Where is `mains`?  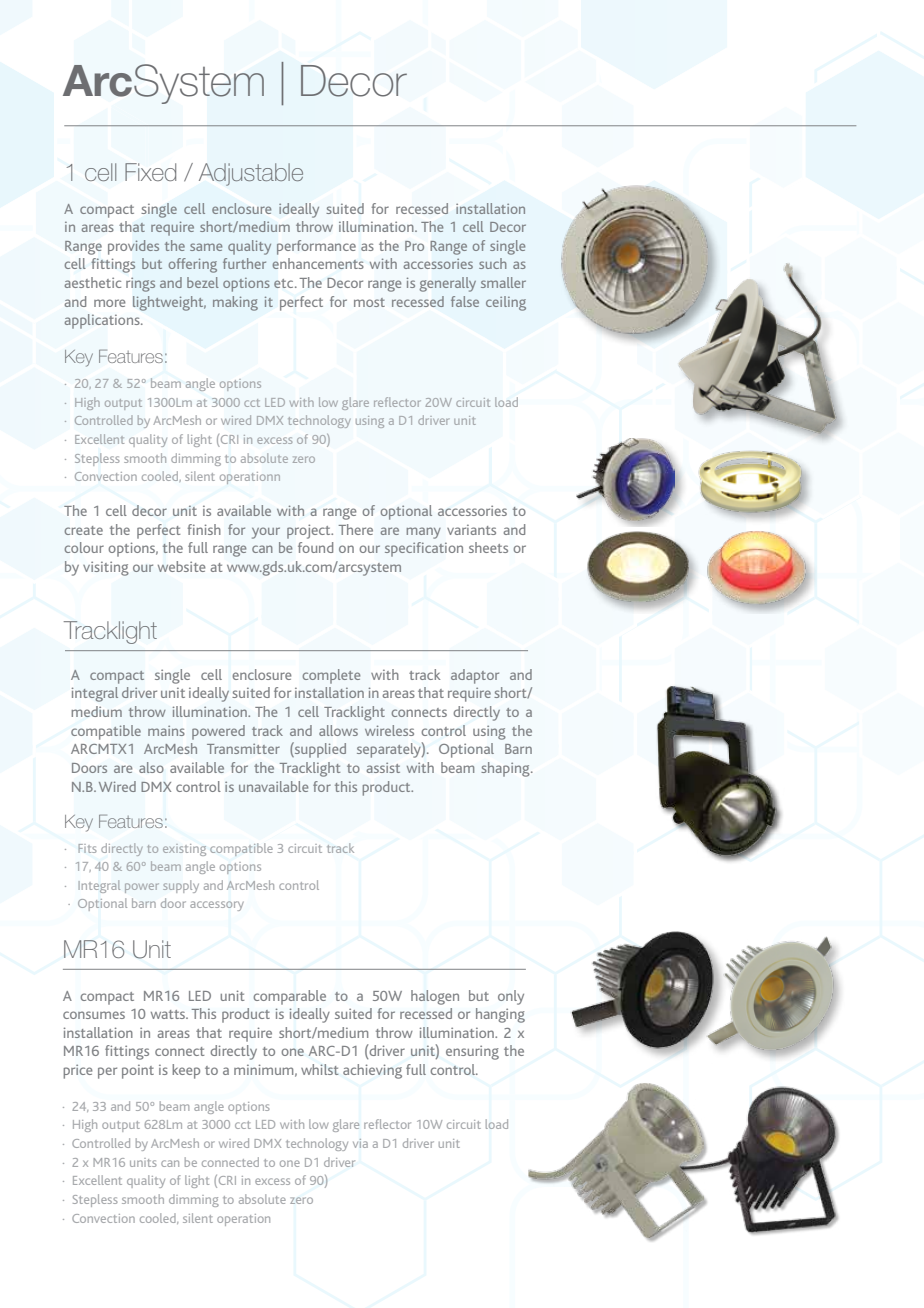
mains is located at coordinates (166, 731).
